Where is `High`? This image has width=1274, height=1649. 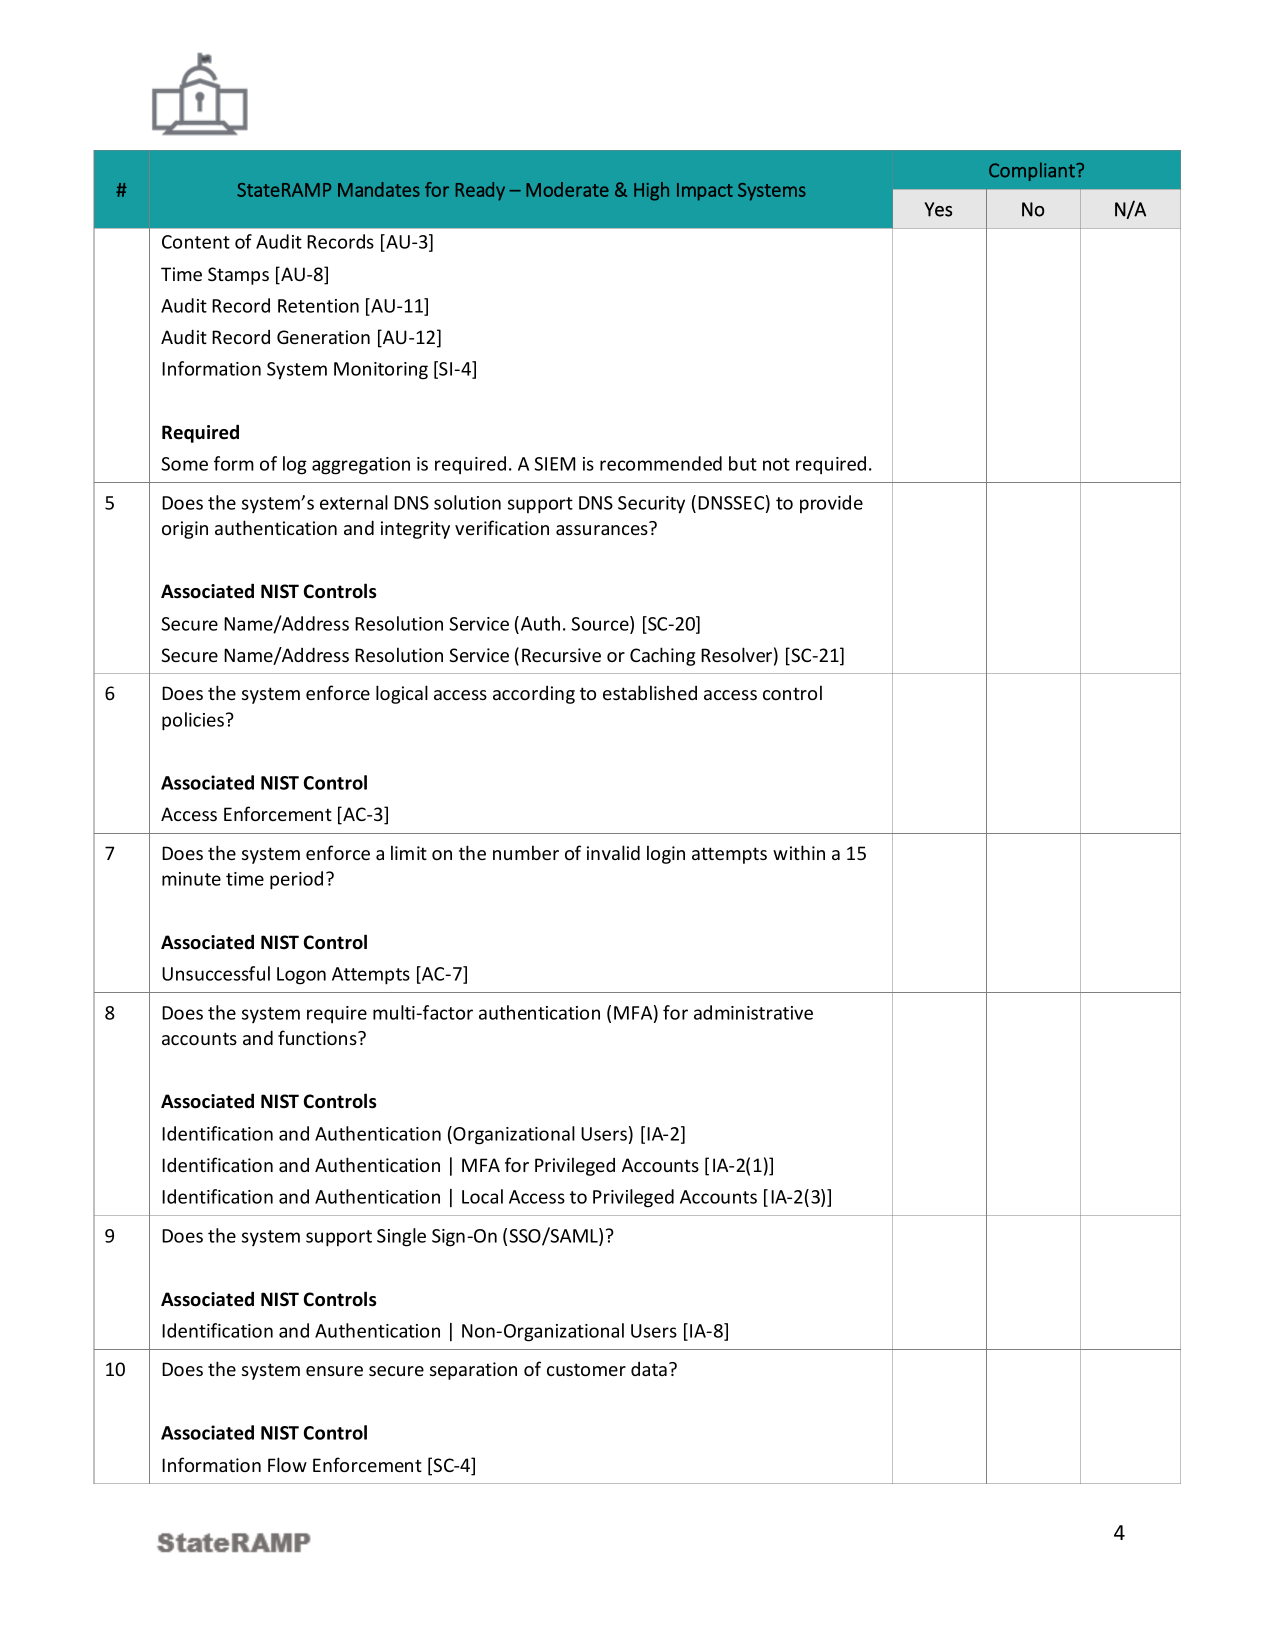 High is located at coordinates (651, 191).
